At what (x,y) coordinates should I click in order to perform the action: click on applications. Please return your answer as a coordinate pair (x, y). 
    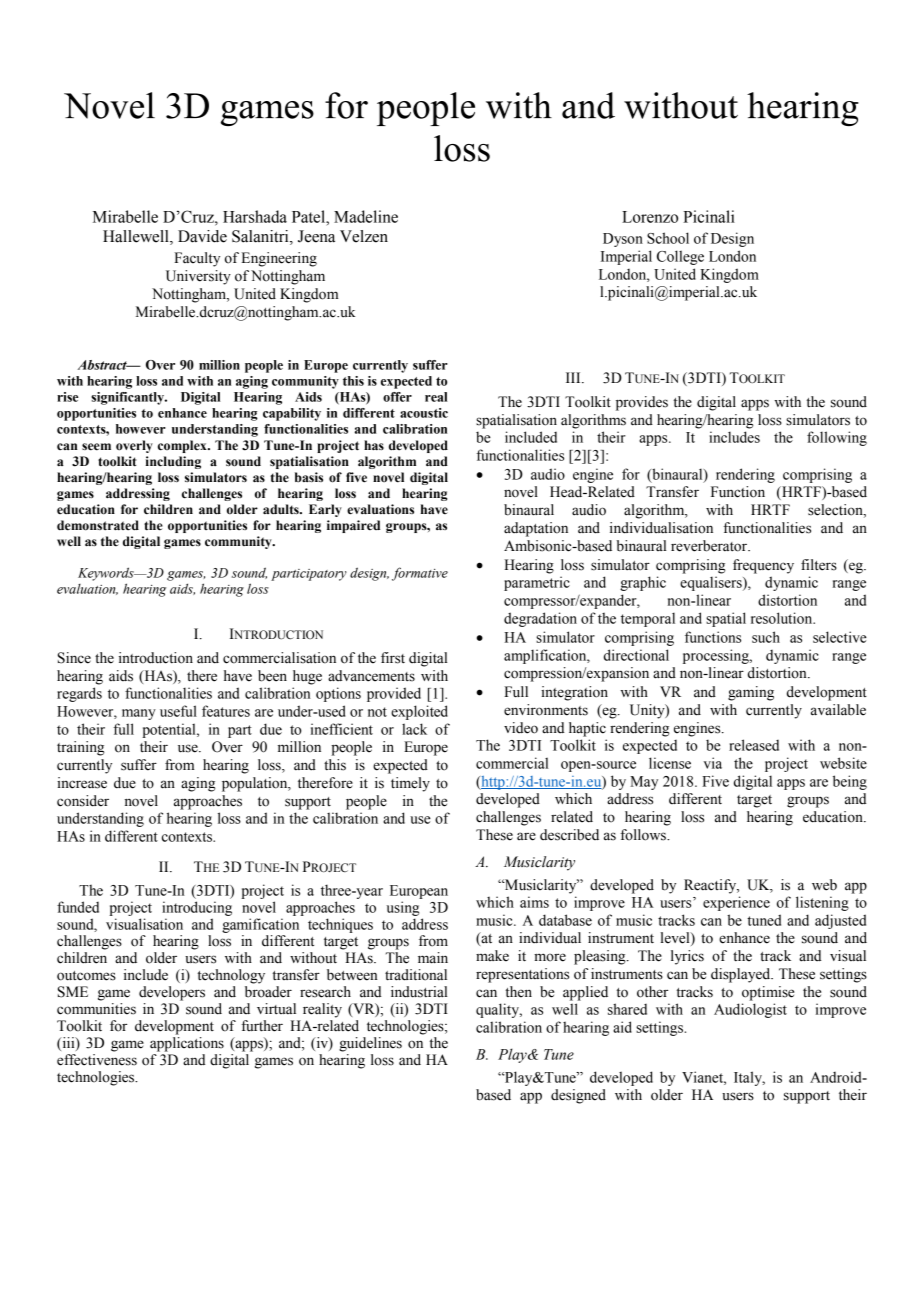
    Looking at the image, I should click on (187, 1044).
